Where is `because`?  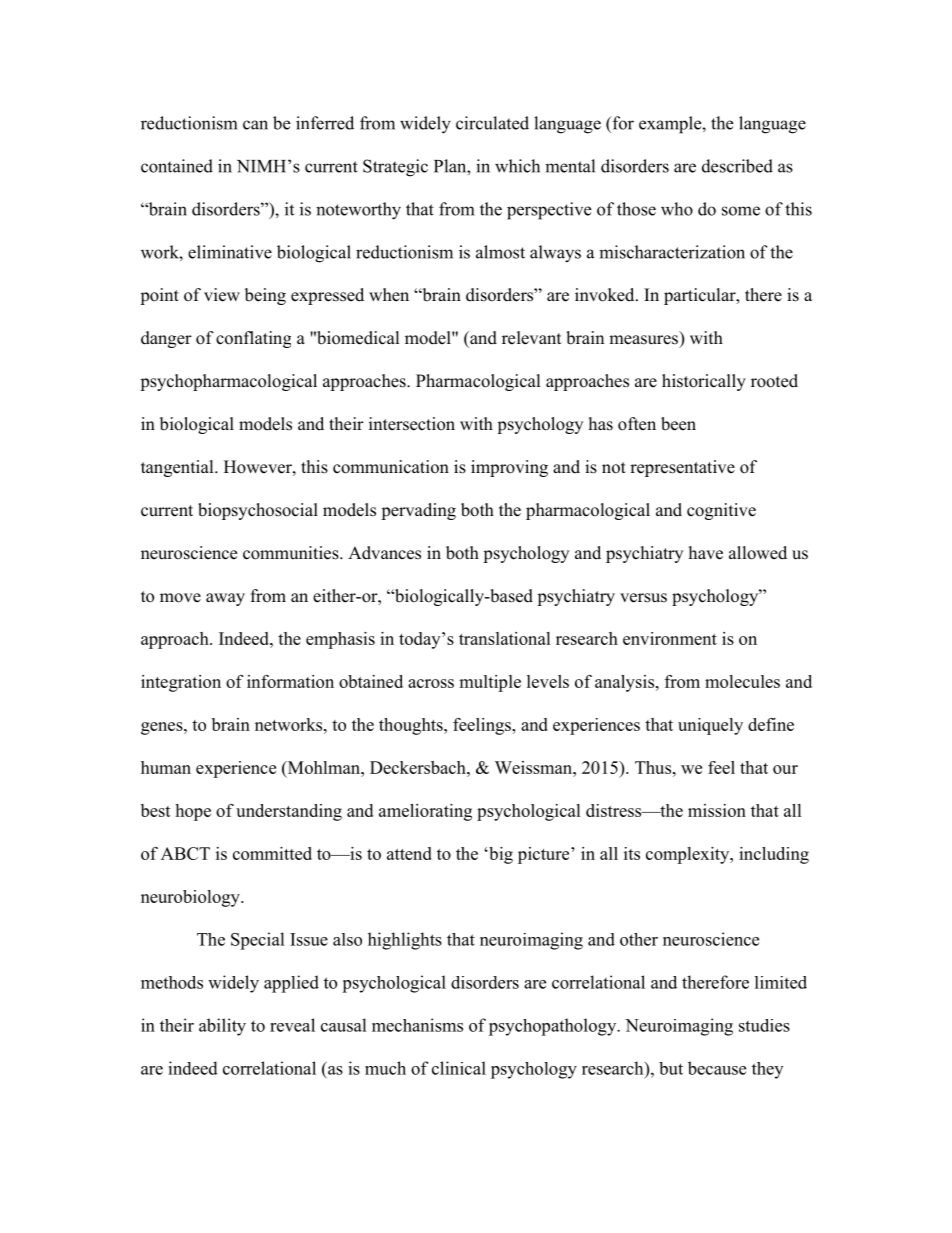 because is located at coordinates (717, 1068).
